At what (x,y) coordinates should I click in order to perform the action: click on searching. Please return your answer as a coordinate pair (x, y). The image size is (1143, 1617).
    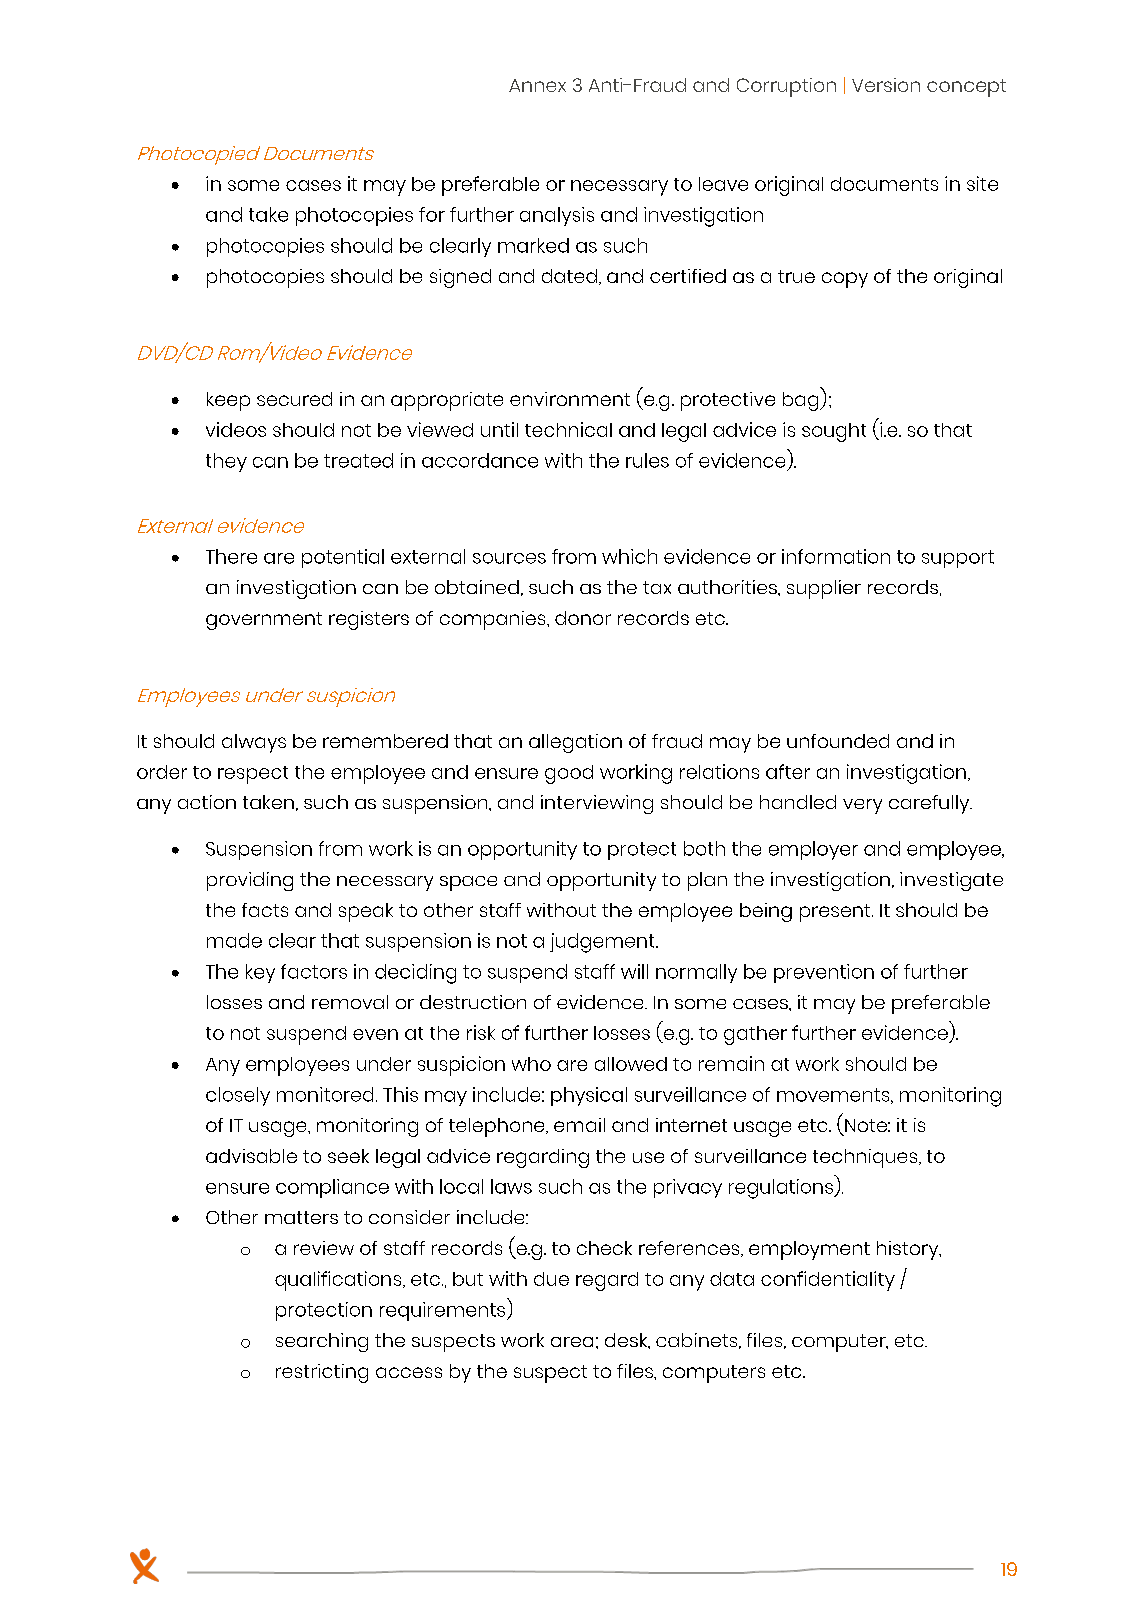
    Looking at the image, I should click on (322, 1342).
